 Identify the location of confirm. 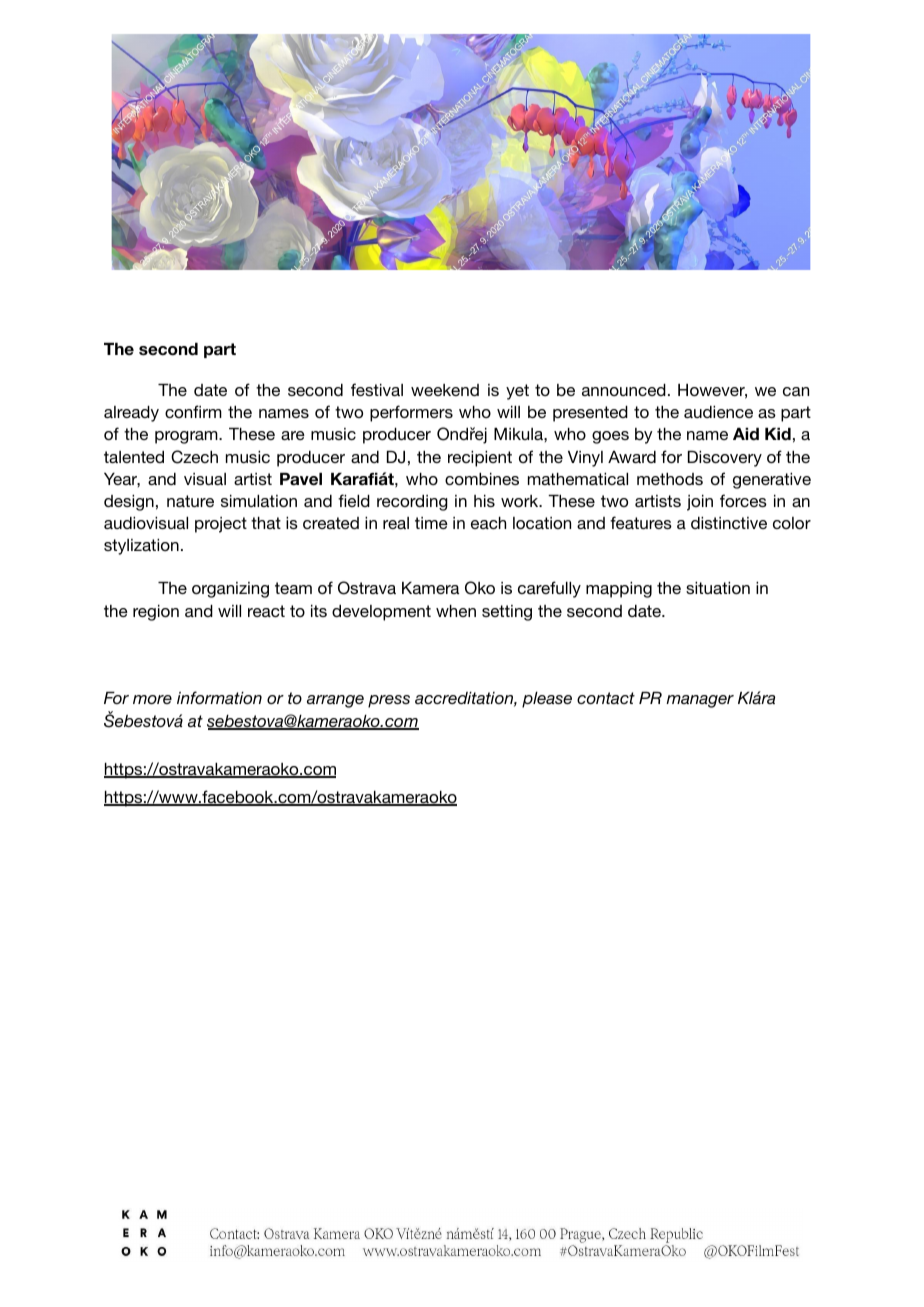
(193, 411).
